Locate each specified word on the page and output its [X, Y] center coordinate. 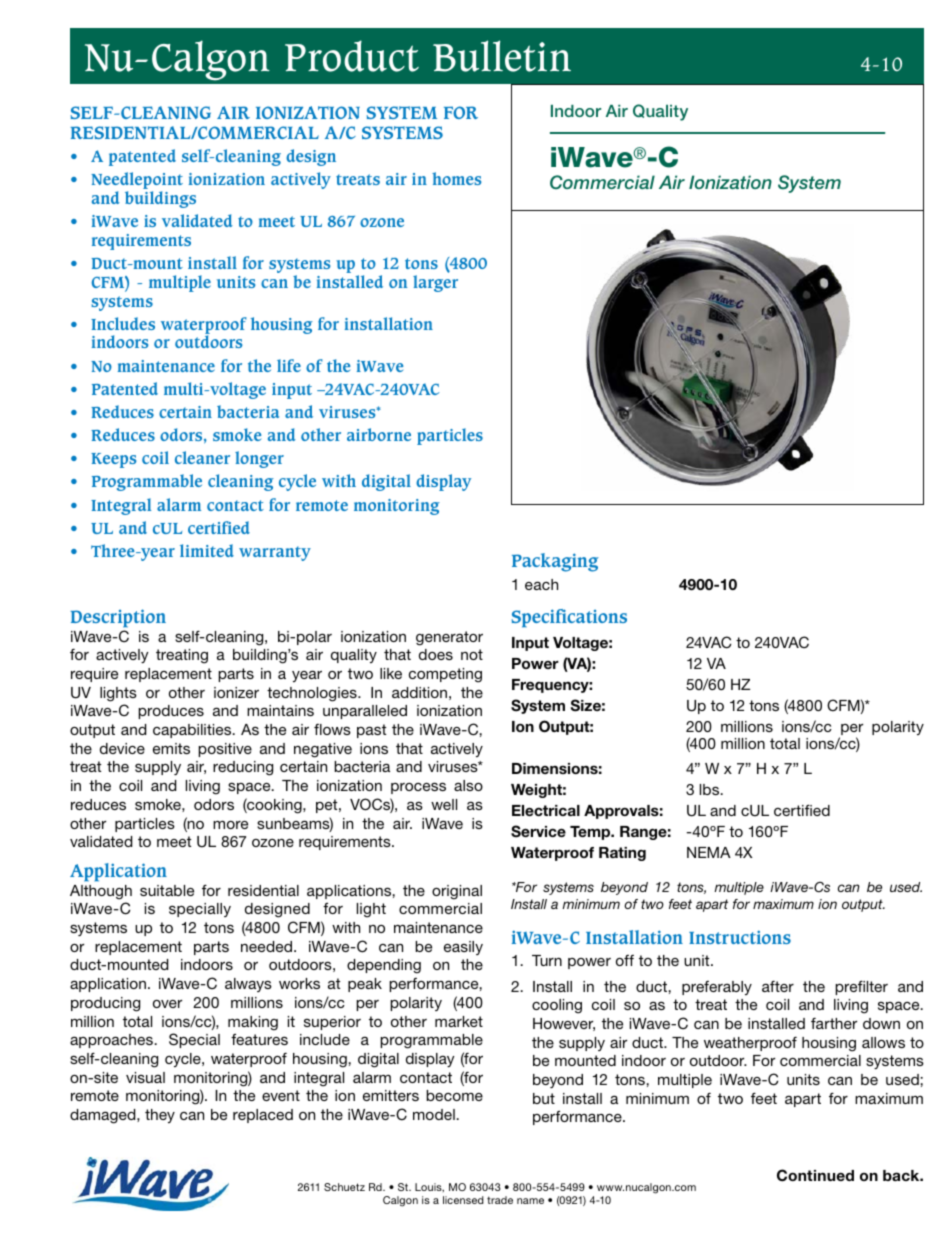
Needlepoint [137, 182]
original [457, 892]
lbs [711, 789]
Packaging [555, 562]
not [472, 654]
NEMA [709, 852]
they [160, 1116]
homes [456, 178]
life [289, 365]
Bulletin [502, 56]
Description [118, 618]
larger [435, 283]
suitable [167, 890]
